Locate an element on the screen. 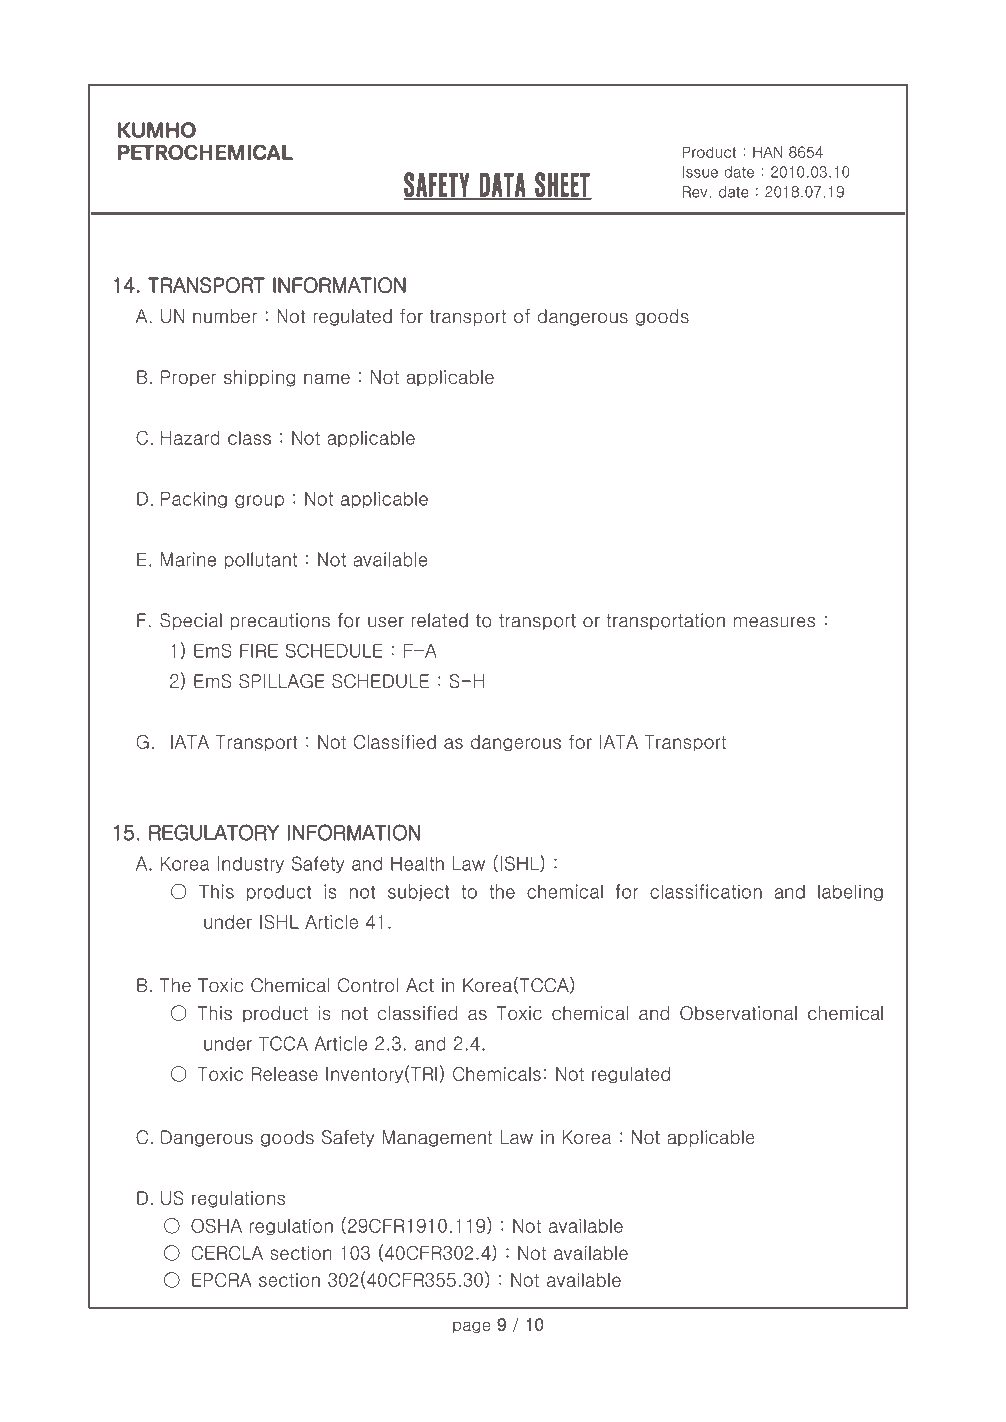 The width and height of the screenshot is (1006, 1422). labeling is located at coordinates (850, 892).
